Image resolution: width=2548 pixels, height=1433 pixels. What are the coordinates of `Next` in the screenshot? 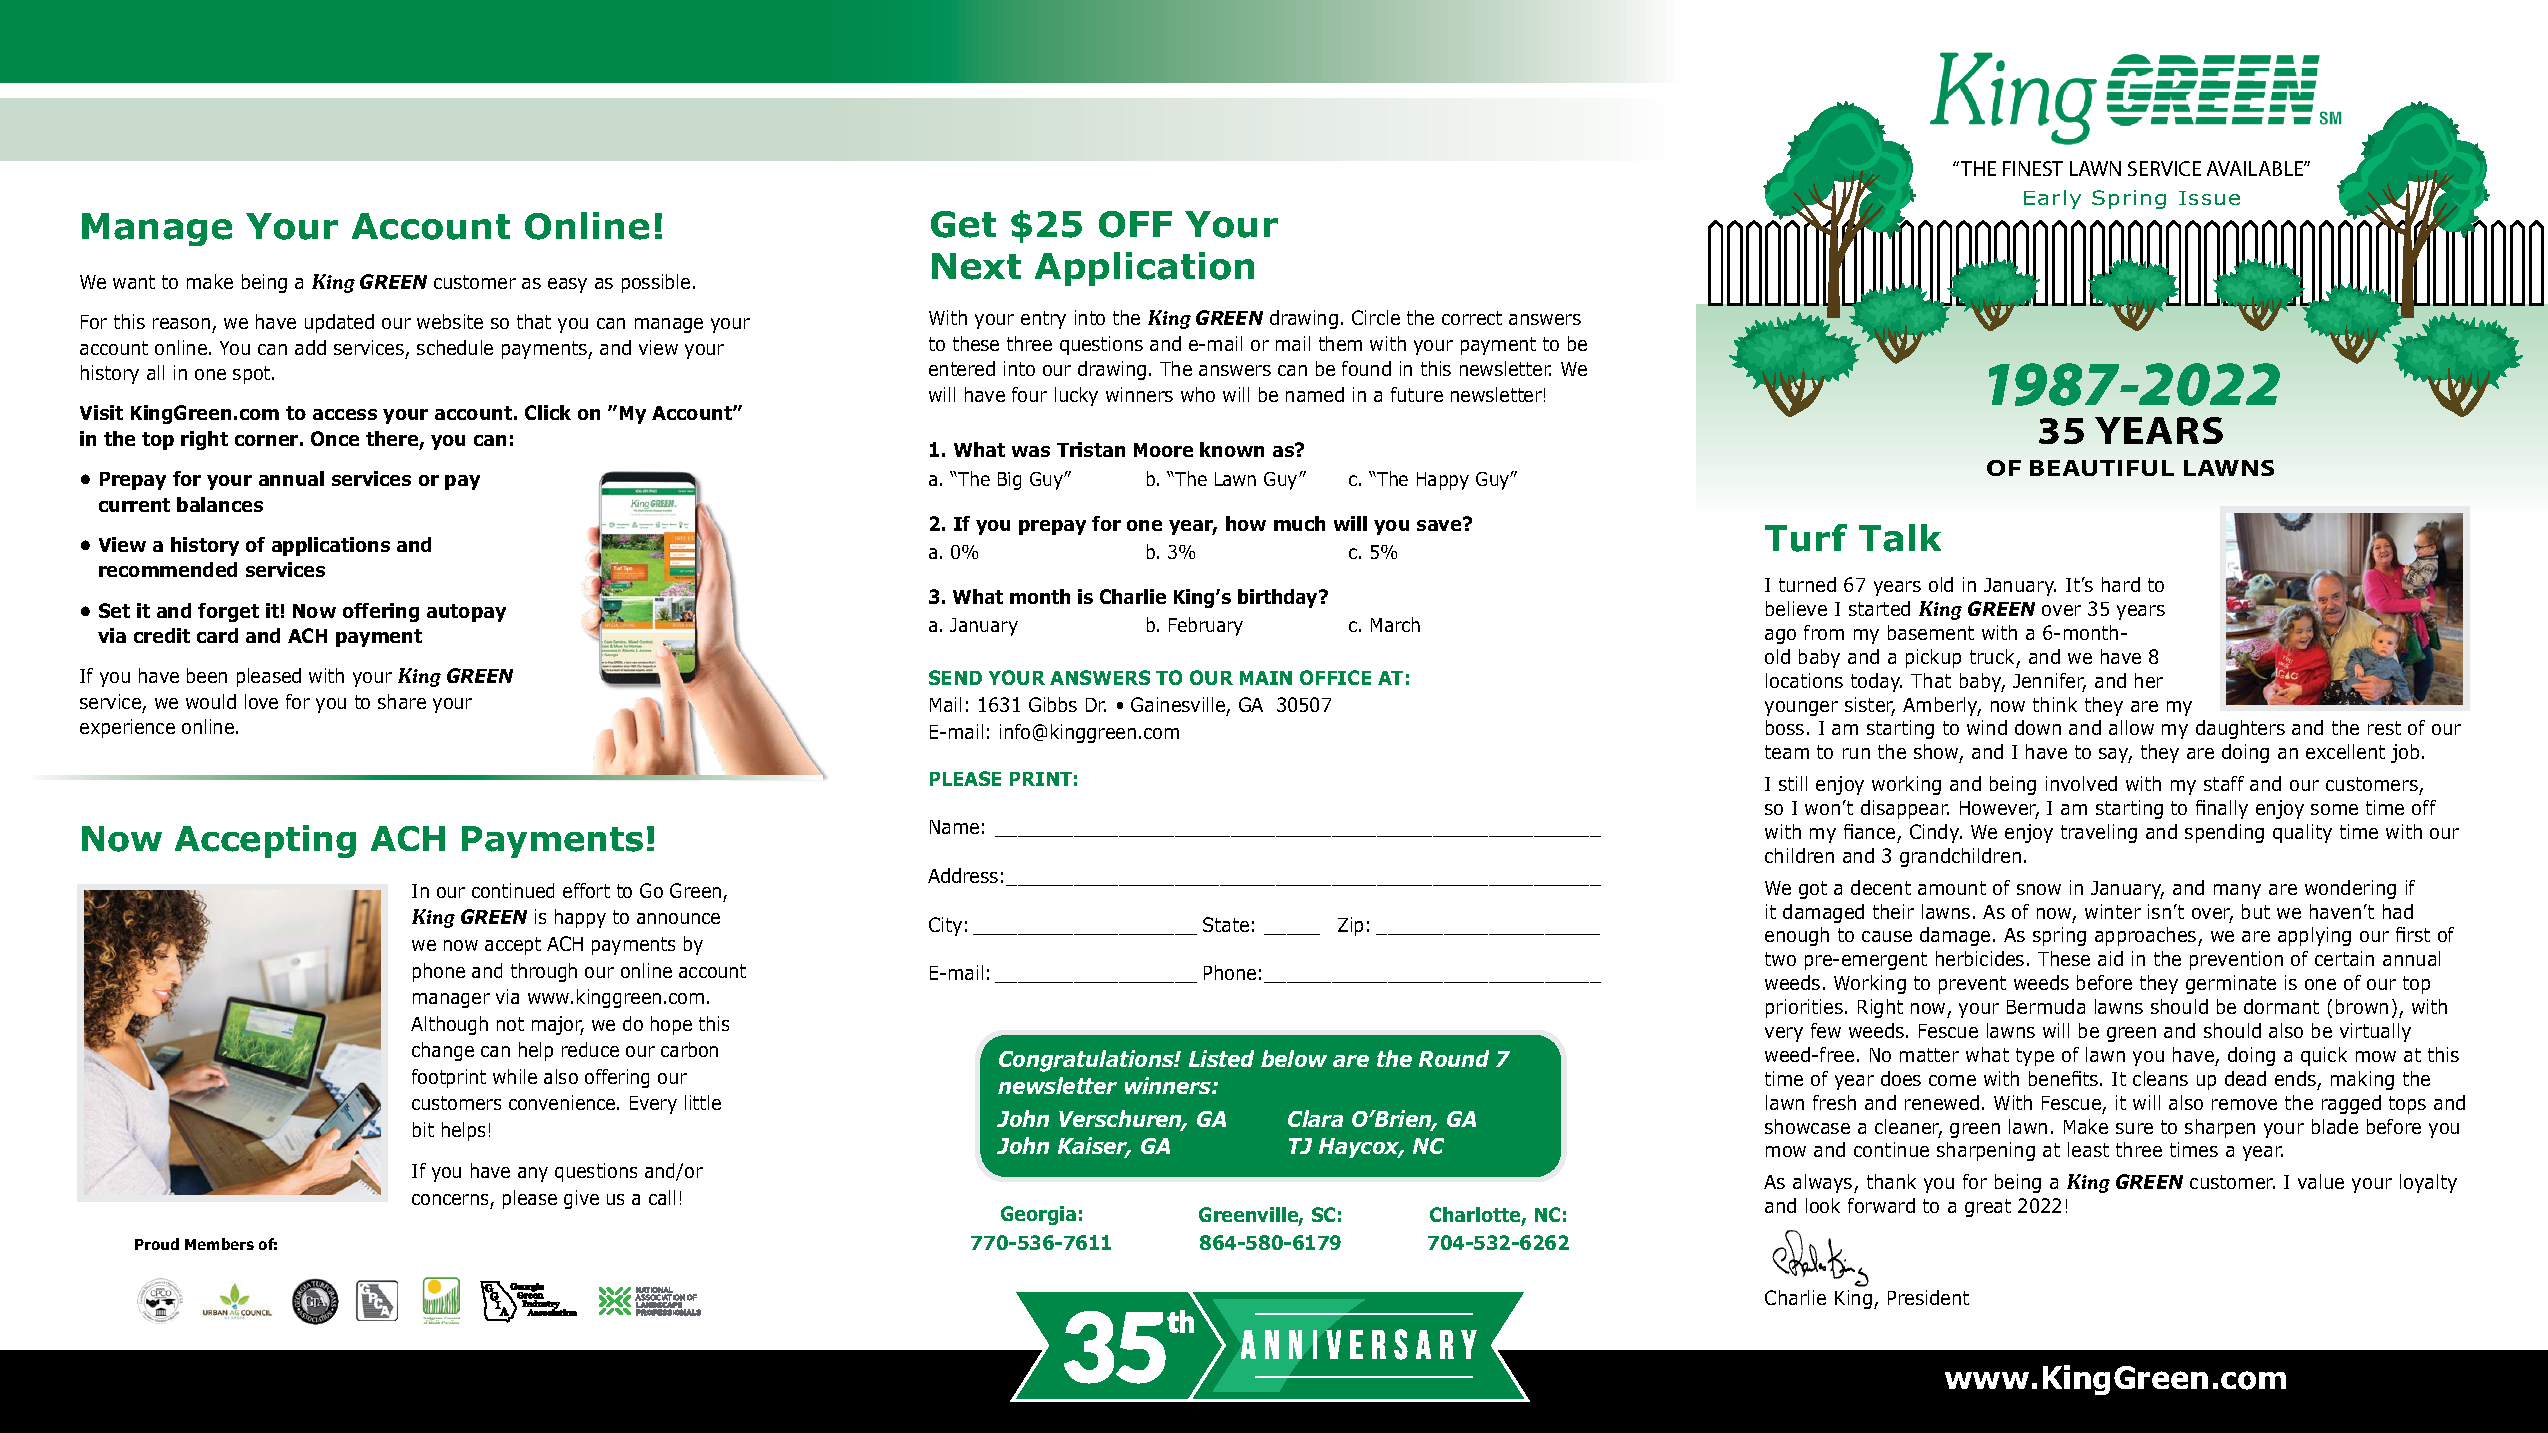 It's located at (976, 266).
